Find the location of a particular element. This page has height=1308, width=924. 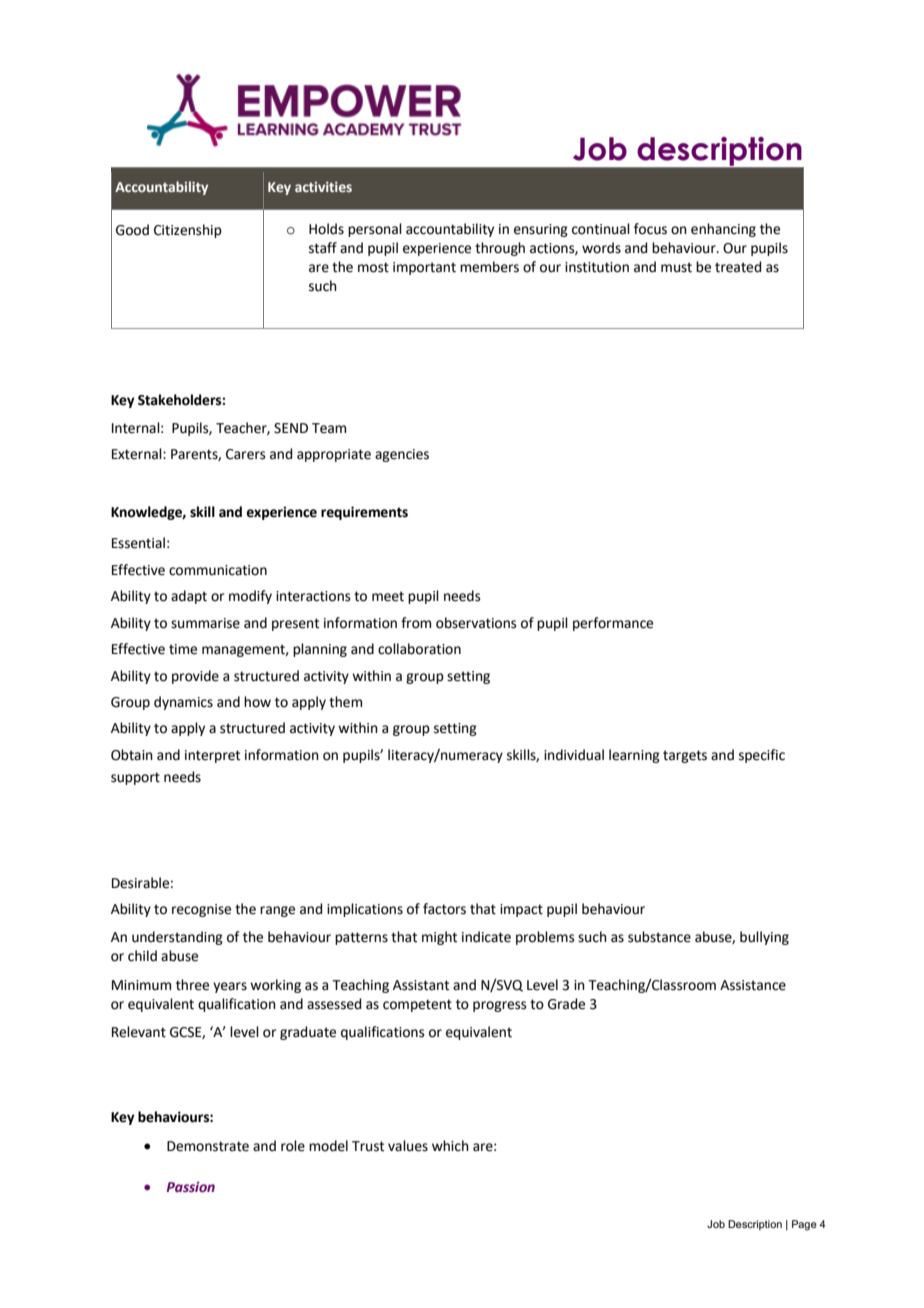

through is located at coordinates (500, 249).
